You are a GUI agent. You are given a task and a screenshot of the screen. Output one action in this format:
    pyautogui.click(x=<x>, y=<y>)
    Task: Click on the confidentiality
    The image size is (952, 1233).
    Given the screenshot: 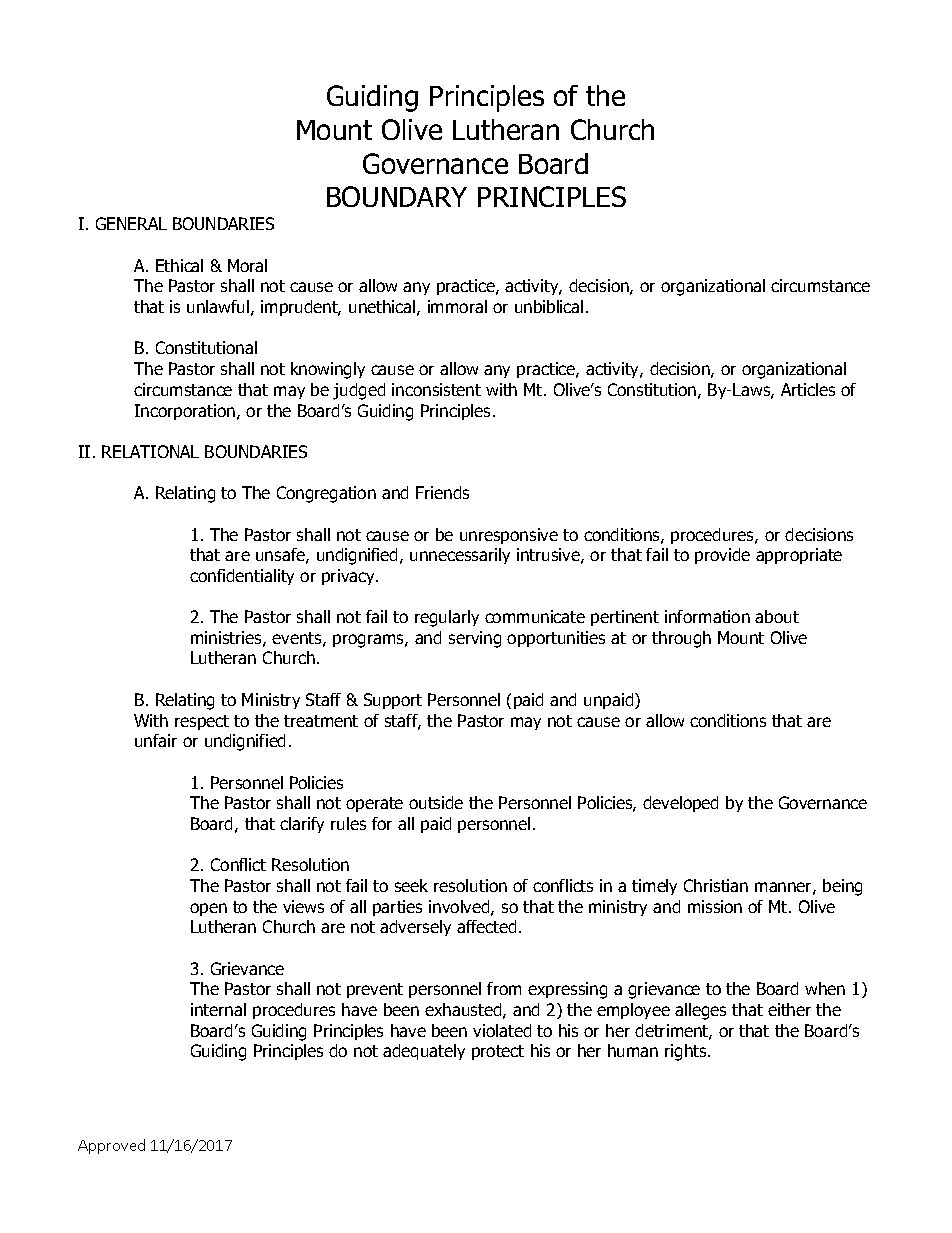 What is the action you would take?
    pyautogui.click(x=242, y=577)
